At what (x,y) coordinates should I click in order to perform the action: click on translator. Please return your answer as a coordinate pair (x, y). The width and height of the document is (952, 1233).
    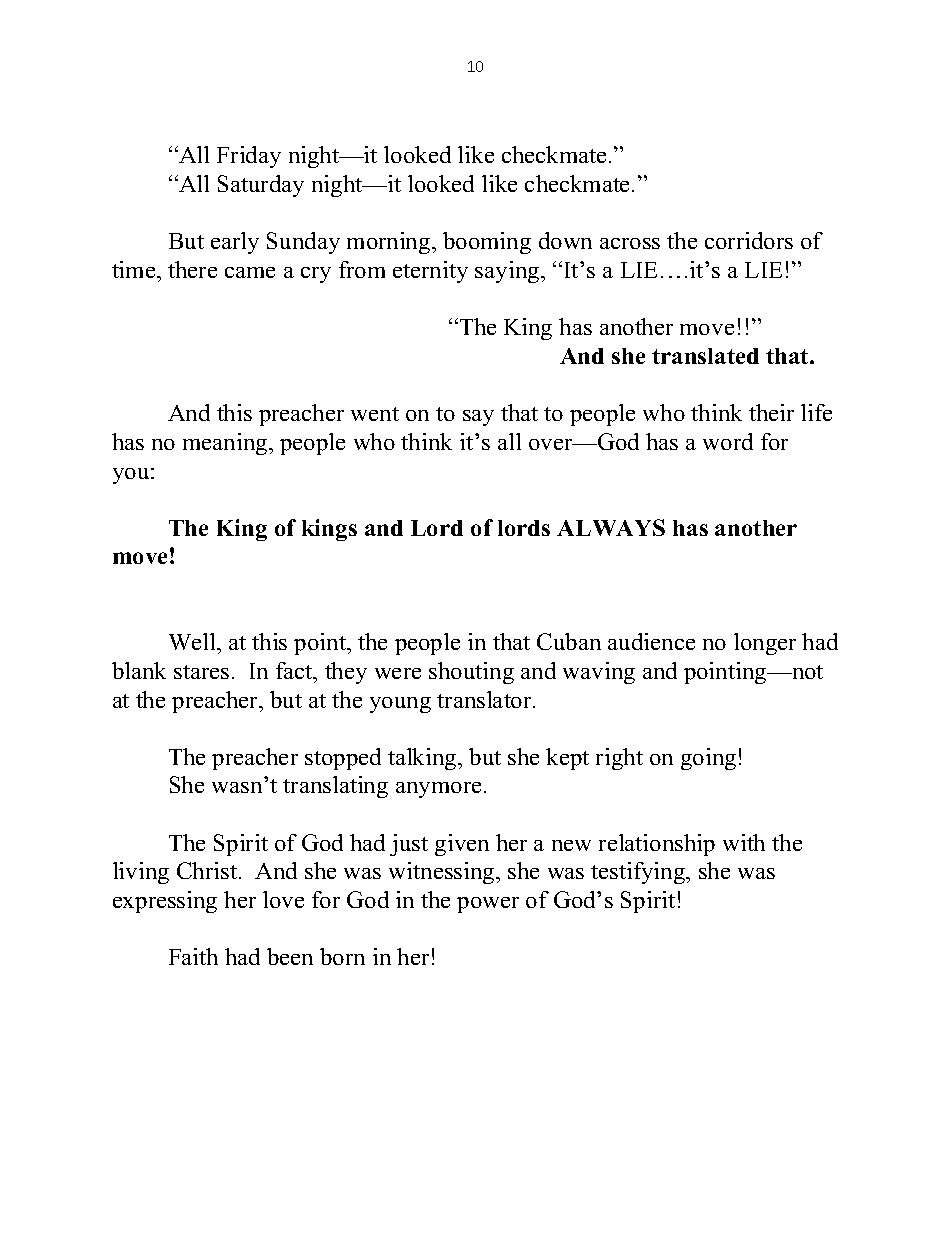
    Looking at the image, I should click on (485, 699).
